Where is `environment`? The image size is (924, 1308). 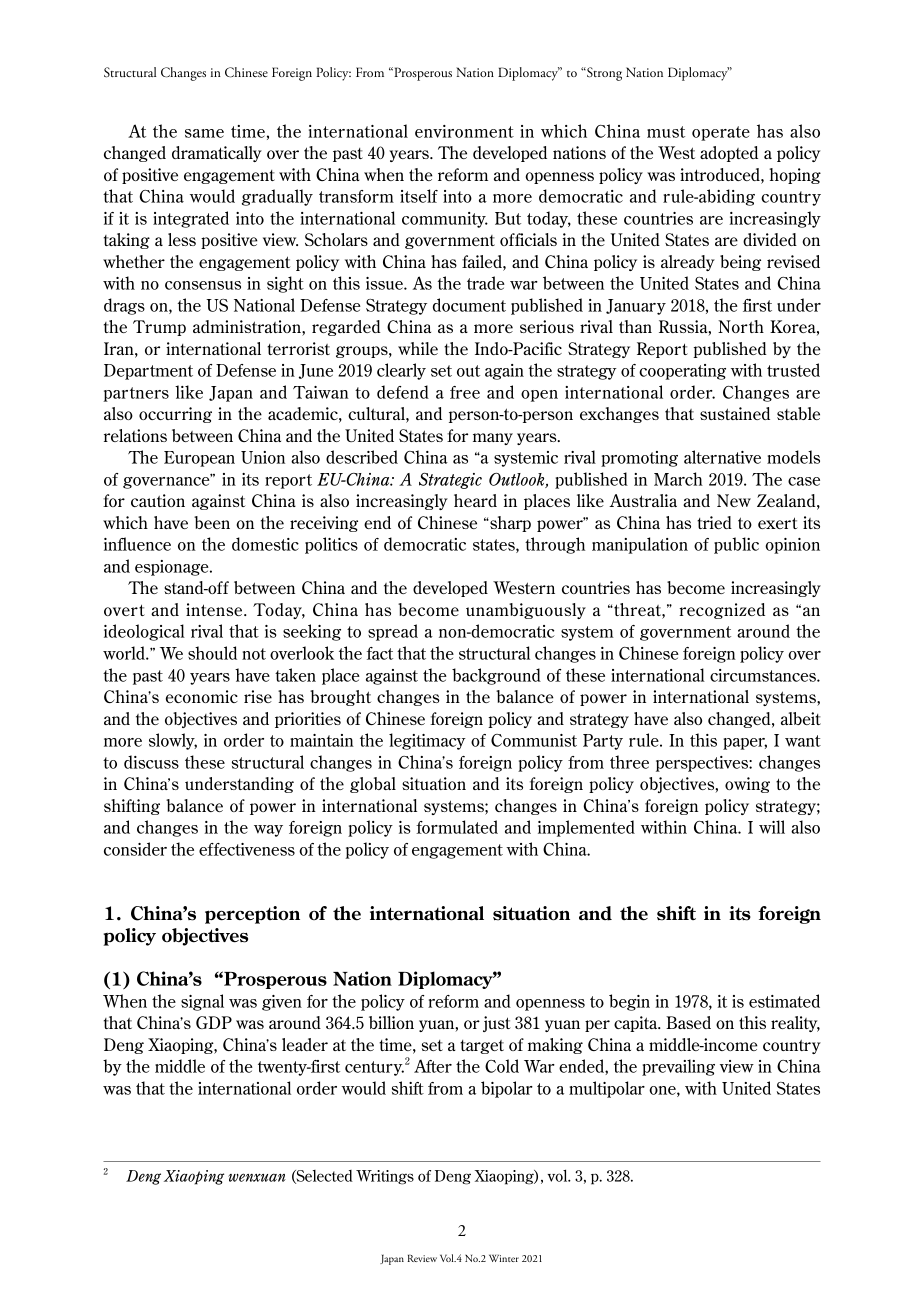
environment is located at coordinates (464, 131).
